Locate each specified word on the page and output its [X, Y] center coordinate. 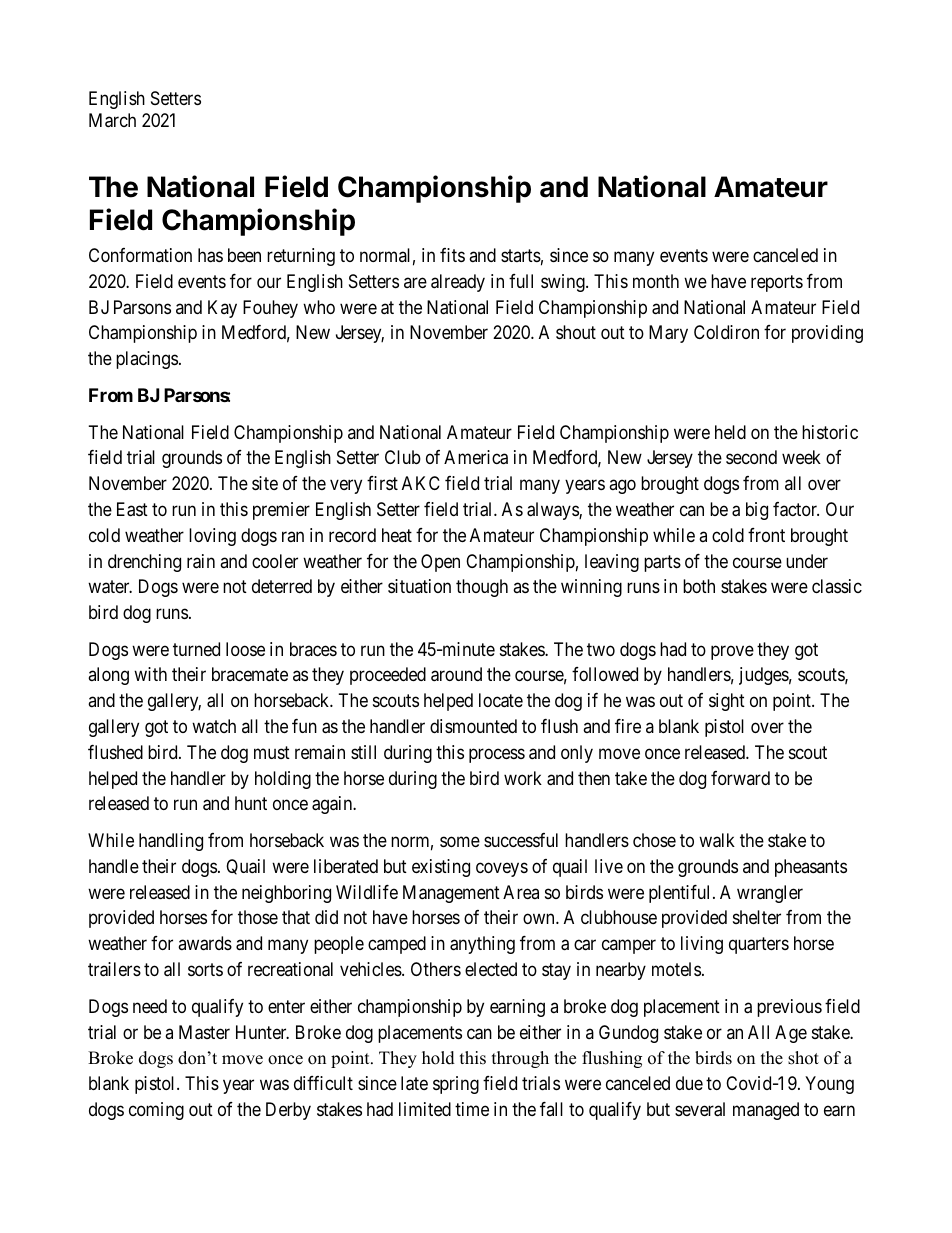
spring [456, 1085]
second [751, 457]
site [265, 483]
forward [740, 778]
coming [156, 1111]
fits [452, 255]
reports [777, 283]
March [112, 120]
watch [214, 726]
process [497, 755]
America [476, 457]
